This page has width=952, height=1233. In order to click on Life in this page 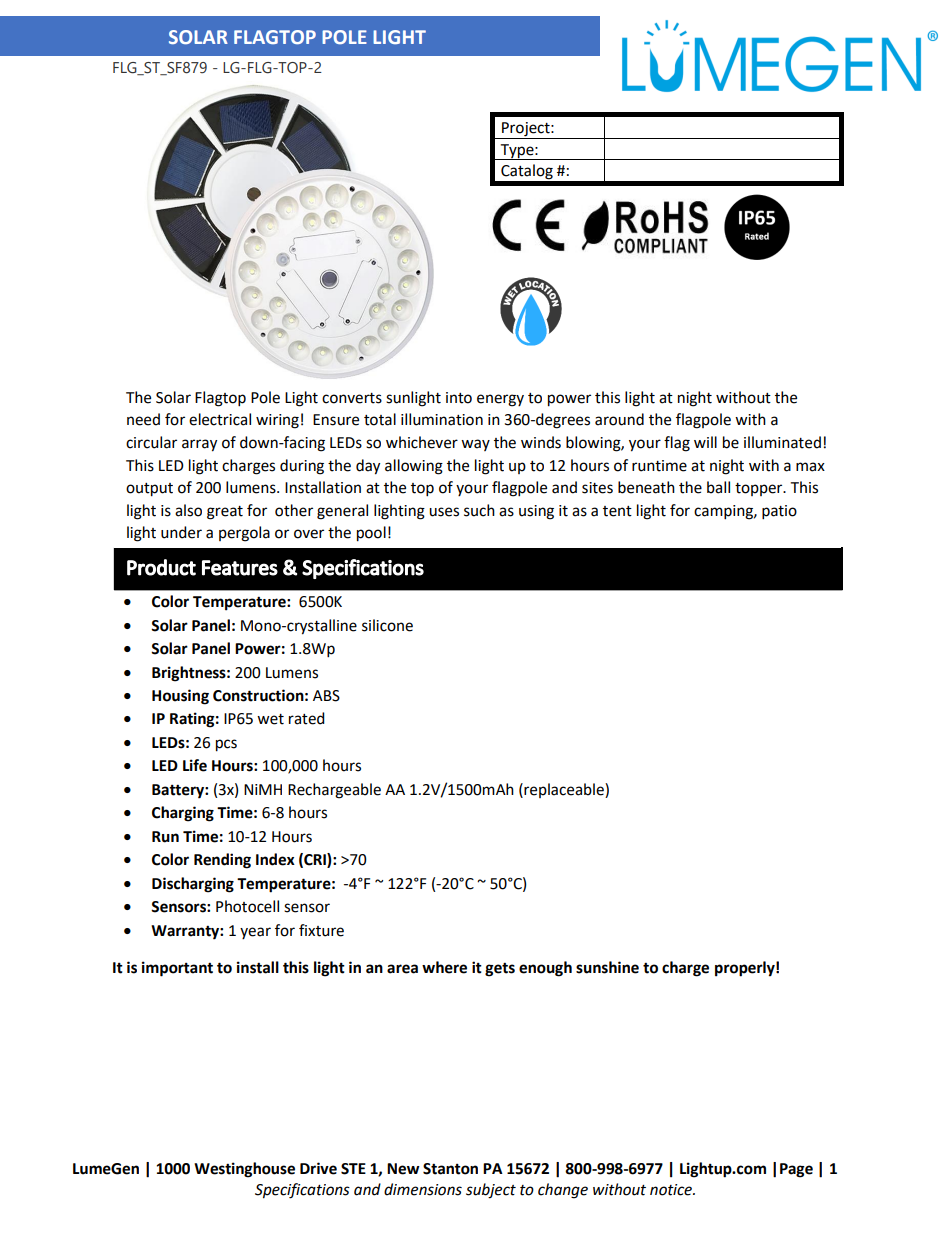, I will do `click(195, 765)`.
